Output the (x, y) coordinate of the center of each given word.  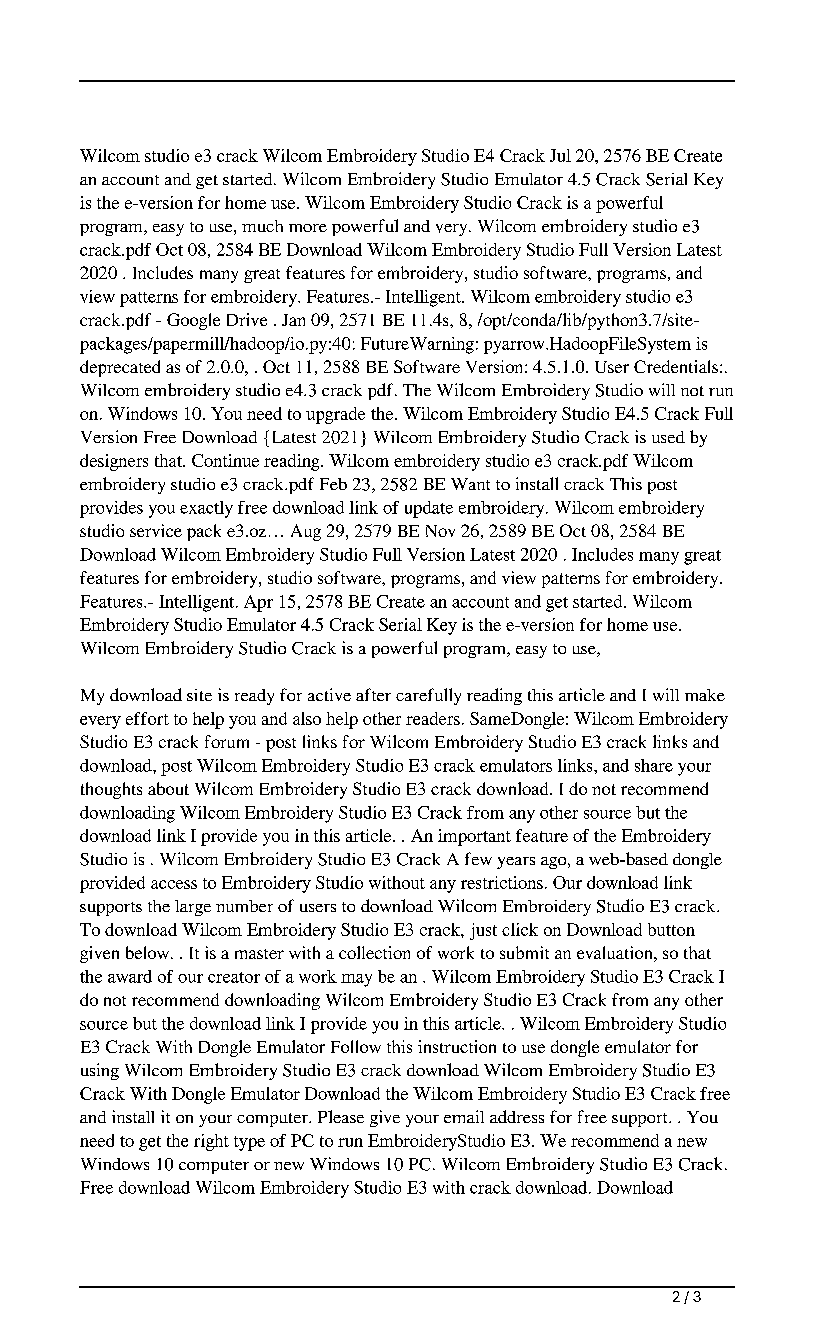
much (262, 226)
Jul (560, 155)
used (668, 437)
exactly (206, 509)
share (654, 765)
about (168, 788)
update (429, 509)
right (211, 1142)
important (474, 837)
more (308, 228)
